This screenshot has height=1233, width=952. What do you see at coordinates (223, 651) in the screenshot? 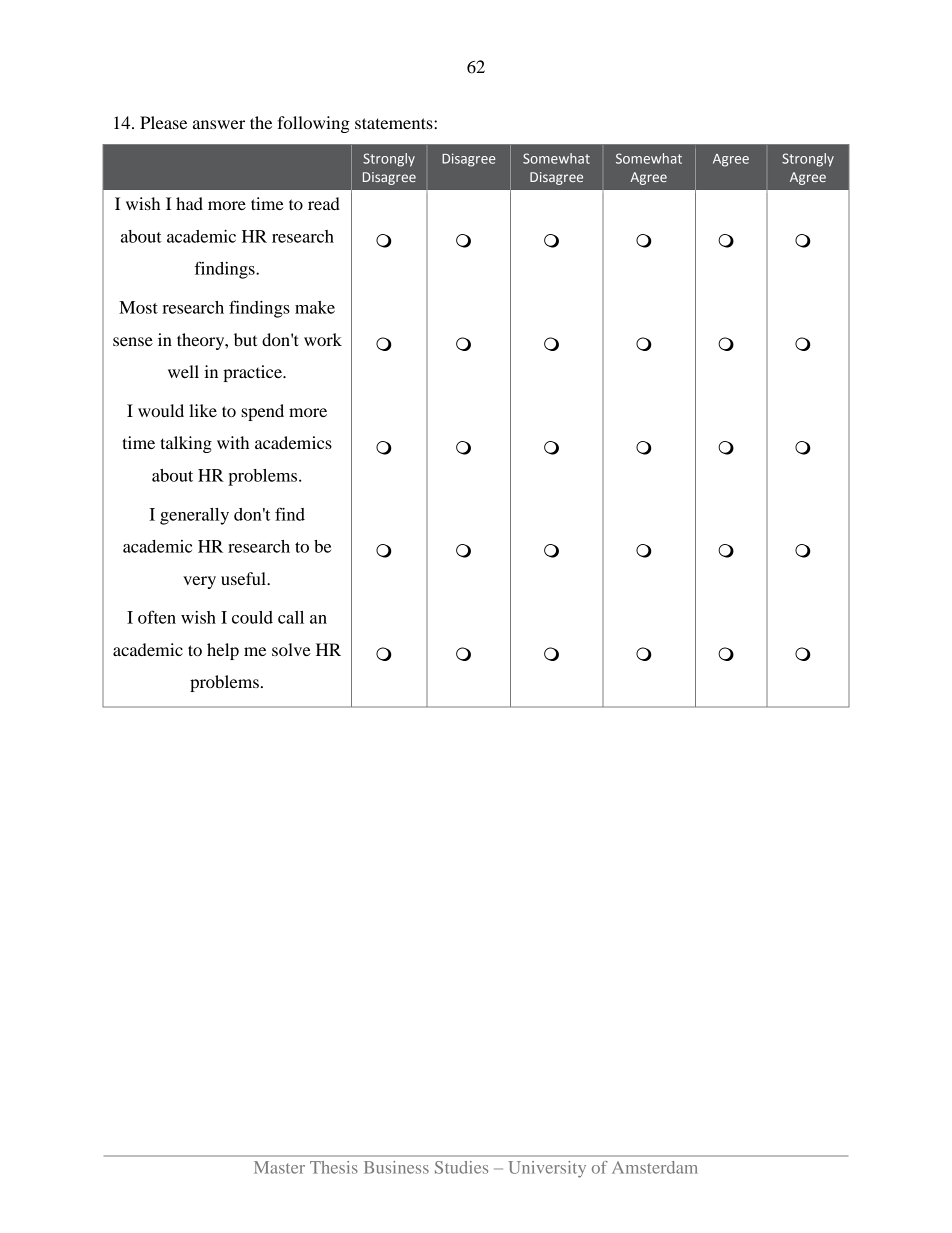
I see `help` at bounding box center [223, 651].
